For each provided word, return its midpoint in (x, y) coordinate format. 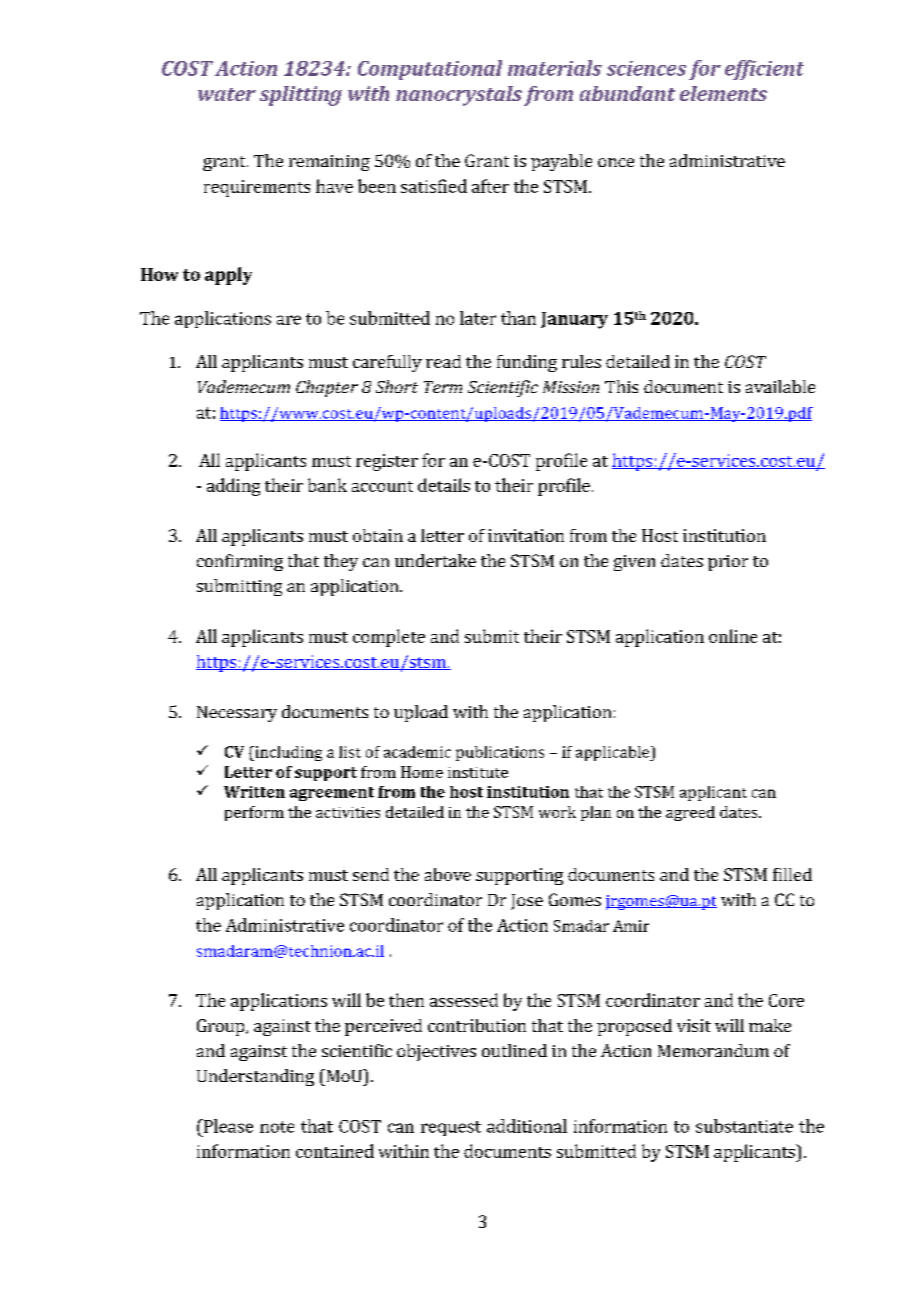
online (733, 636)
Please (227, 1126)
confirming (240, 562)
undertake (435, 560)
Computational (430, 70)
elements (723, 93)
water (227, 94)
